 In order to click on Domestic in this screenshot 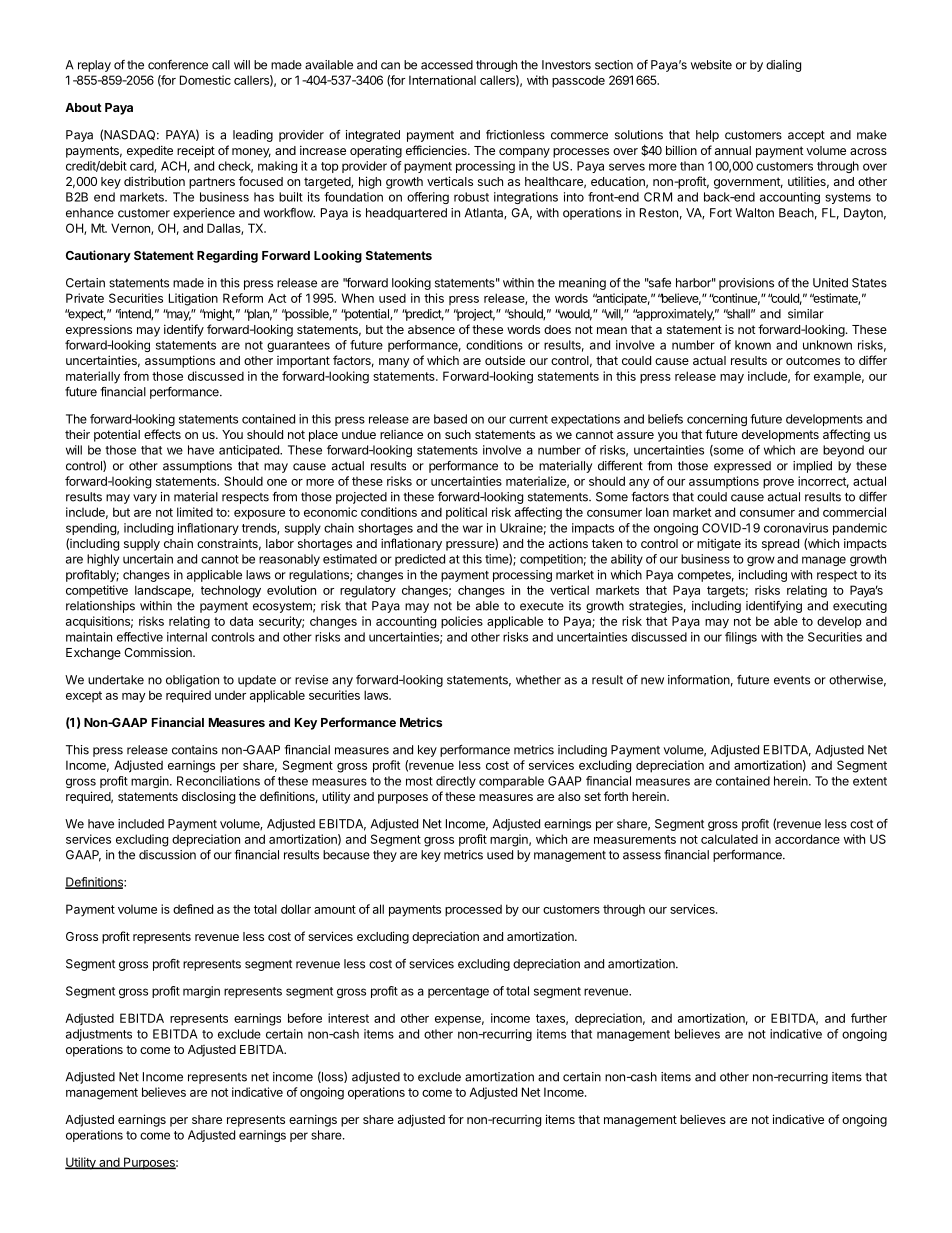, I will do `click(205, 80)`.
